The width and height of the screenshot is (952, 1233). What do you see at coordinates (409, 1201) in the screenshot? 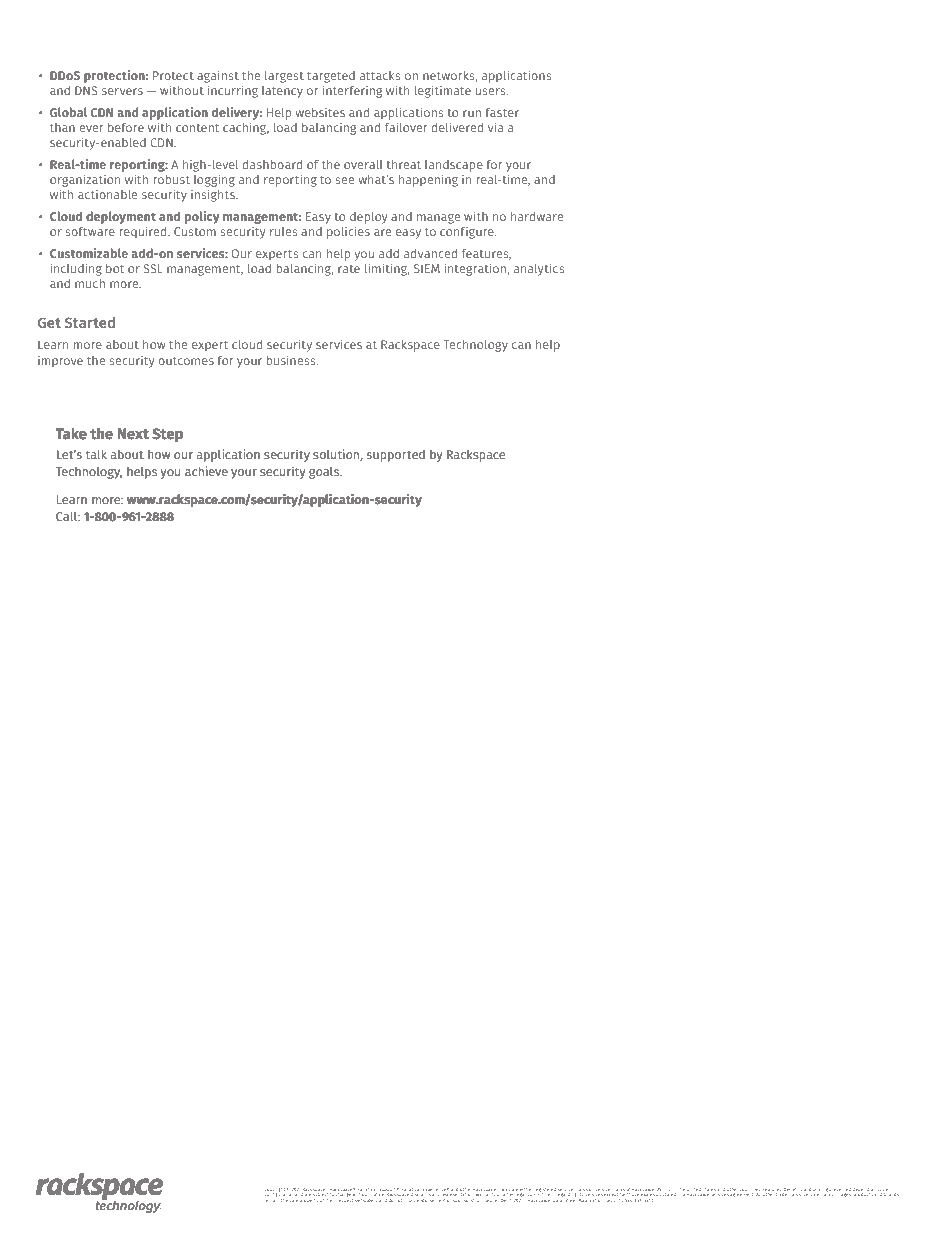
I see `imply` at bounding box center [409, 1201].
